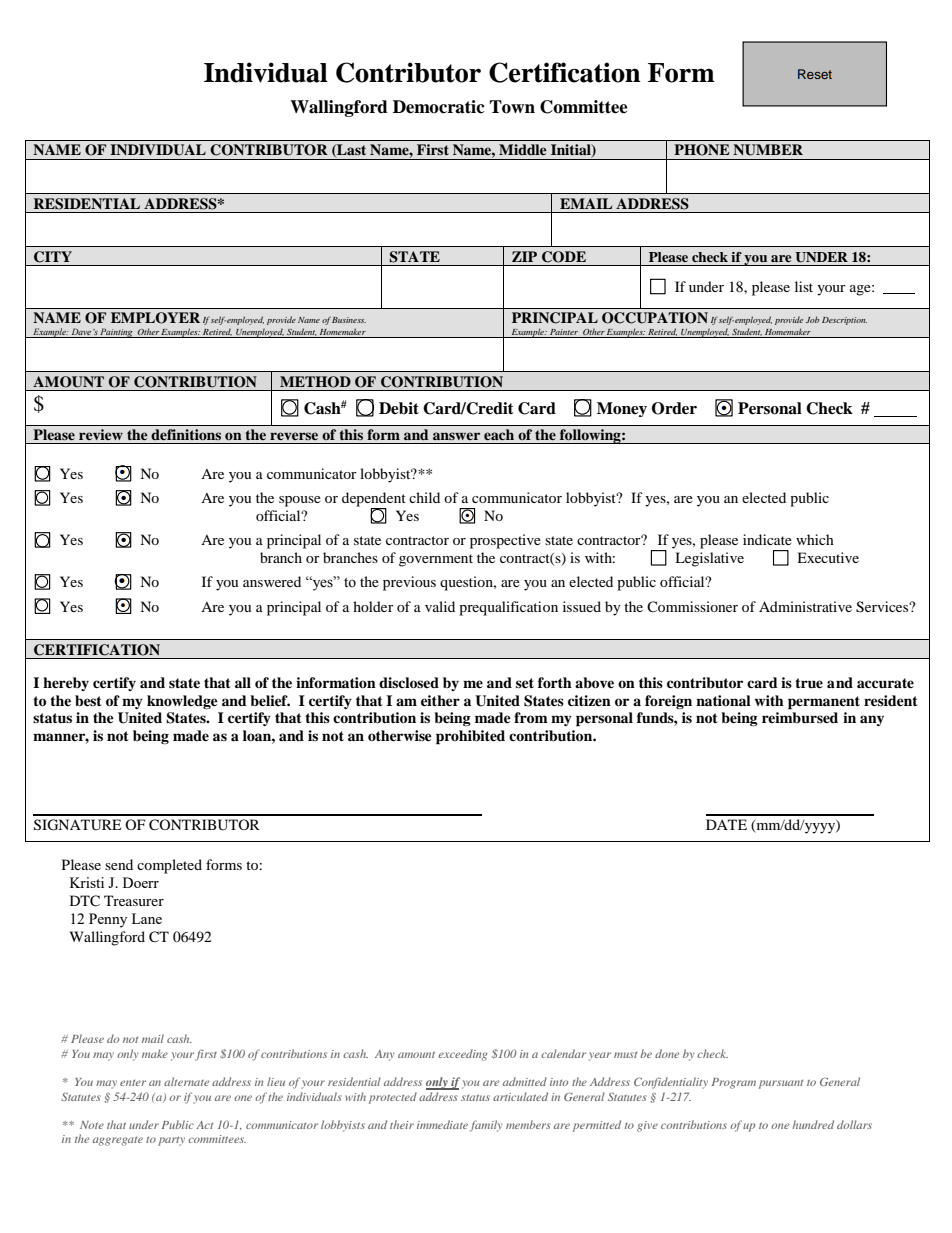 This screenshot has height=1233, width=952. I want to click on knowledge, so click(182, 702).
